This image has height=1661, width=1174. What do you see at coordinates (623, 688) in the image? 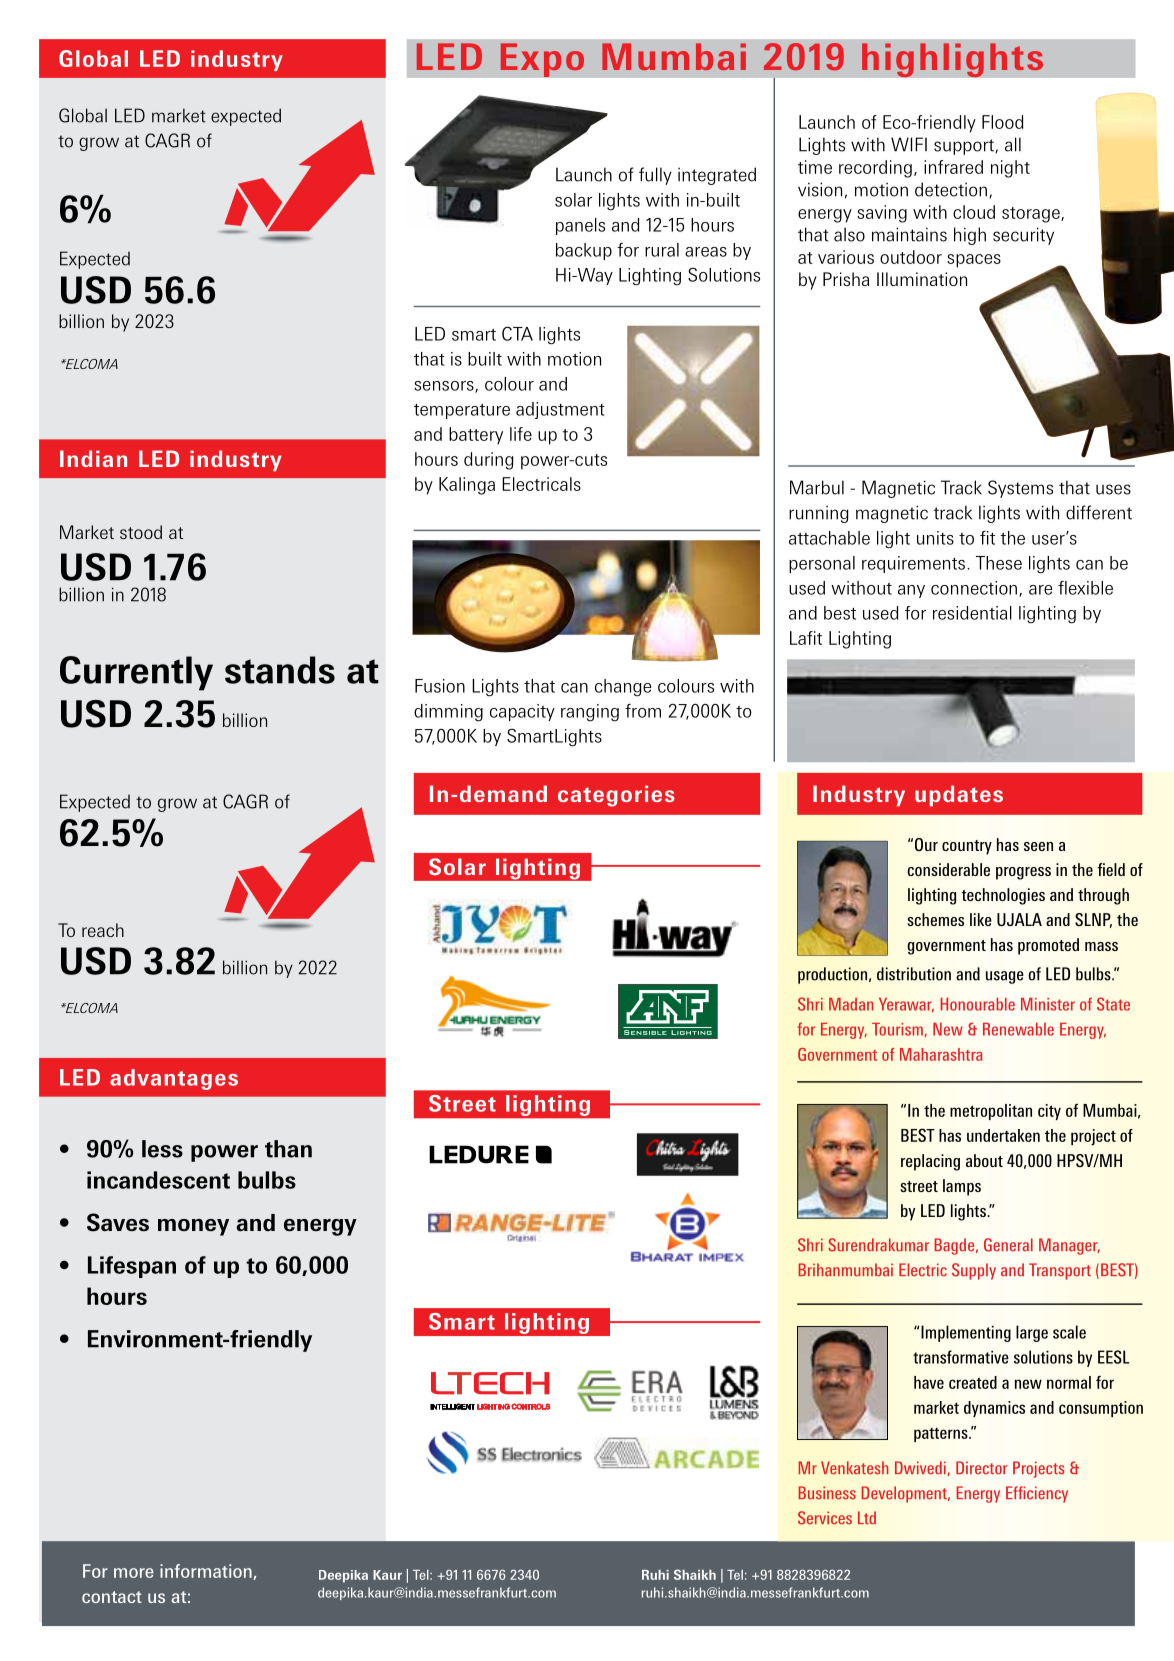
I see `change` at bounding box center [623, 688].
